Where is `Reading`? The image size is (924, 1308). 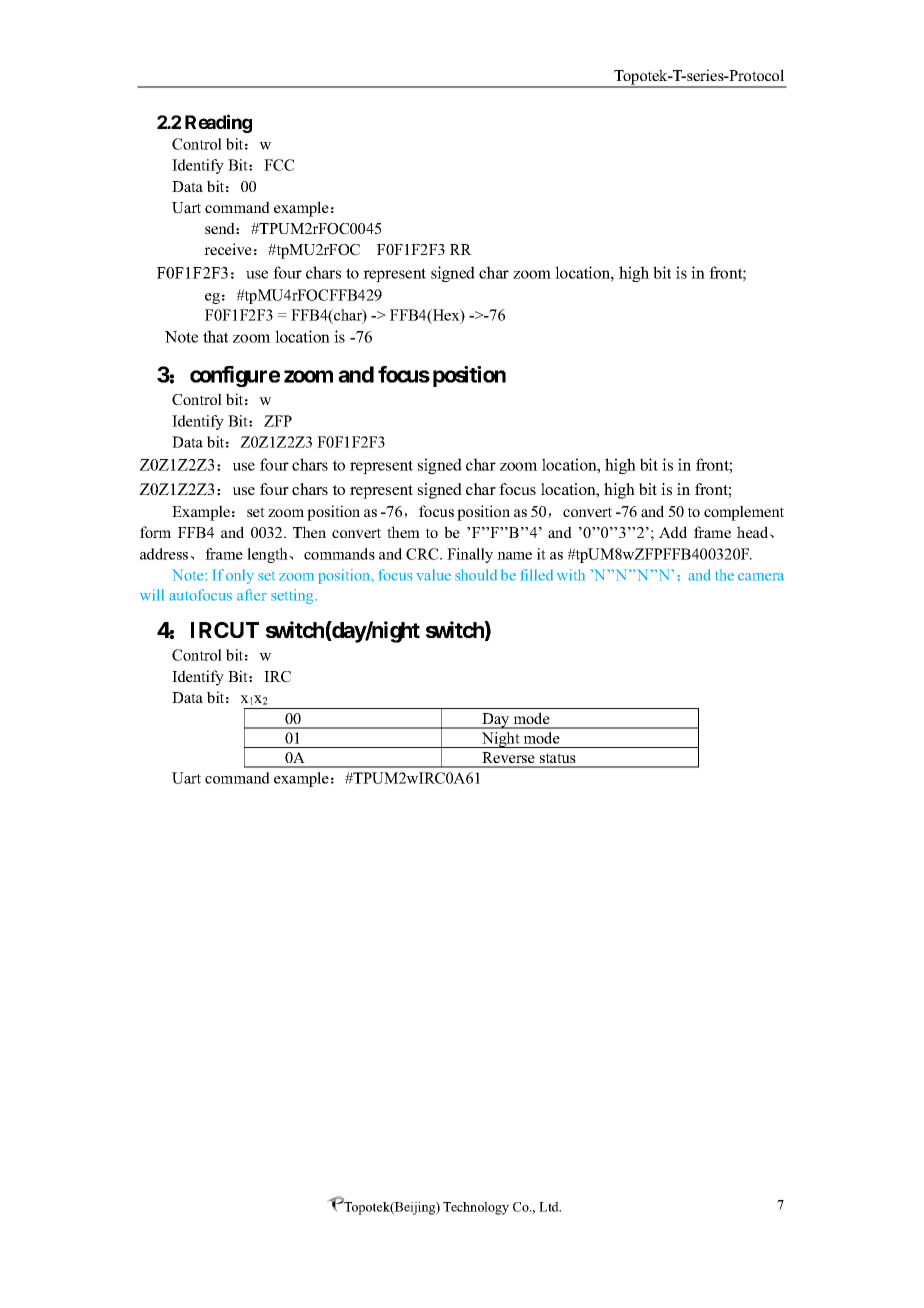
Reading is located at coordinates (218, 123).
